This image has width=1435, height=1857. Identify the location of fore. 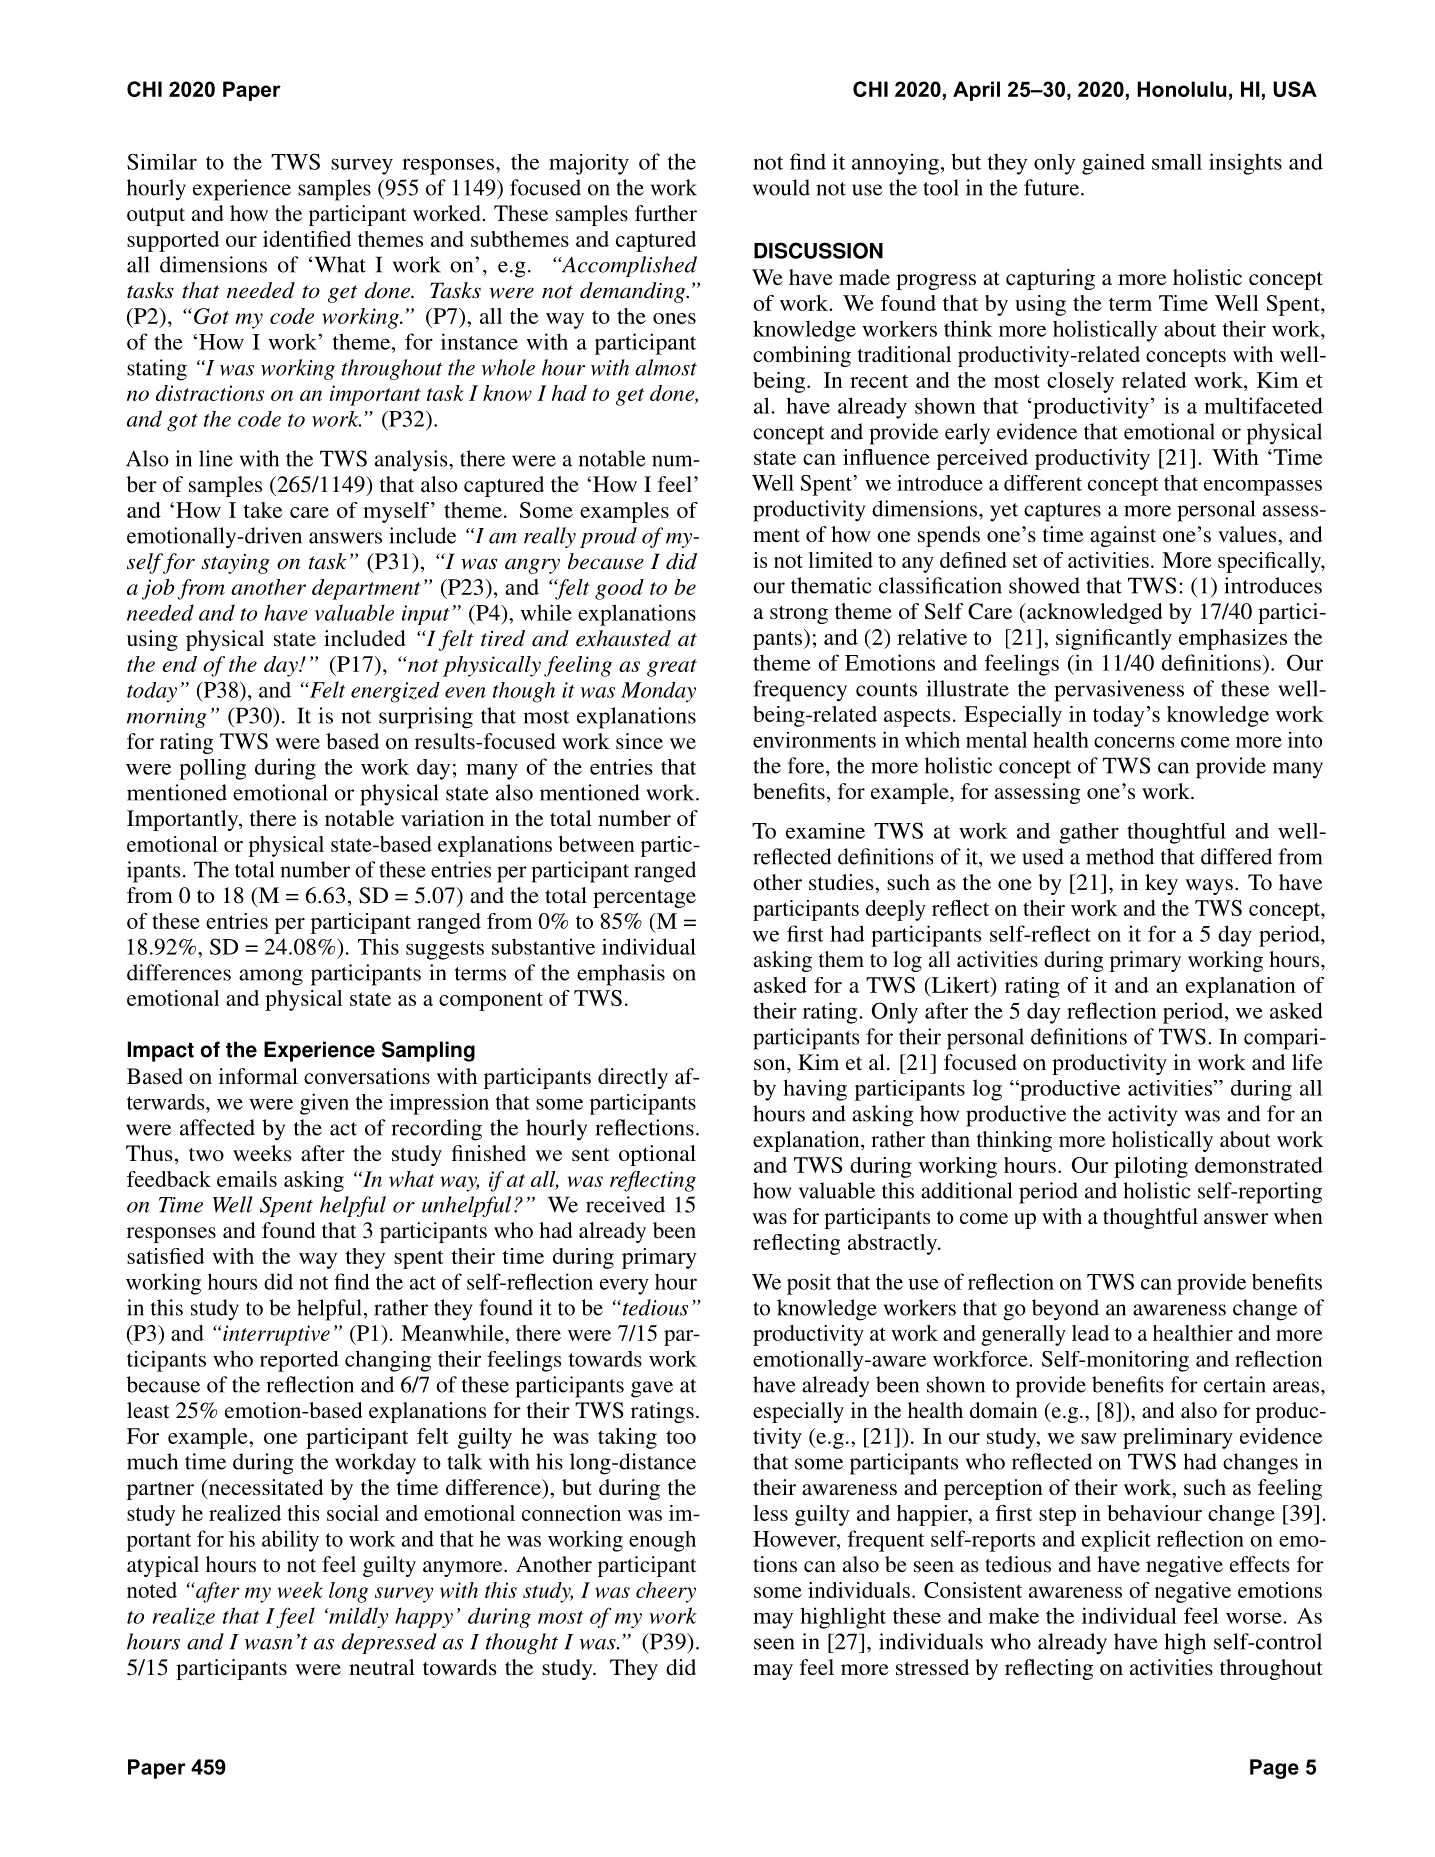
(807, 765).
